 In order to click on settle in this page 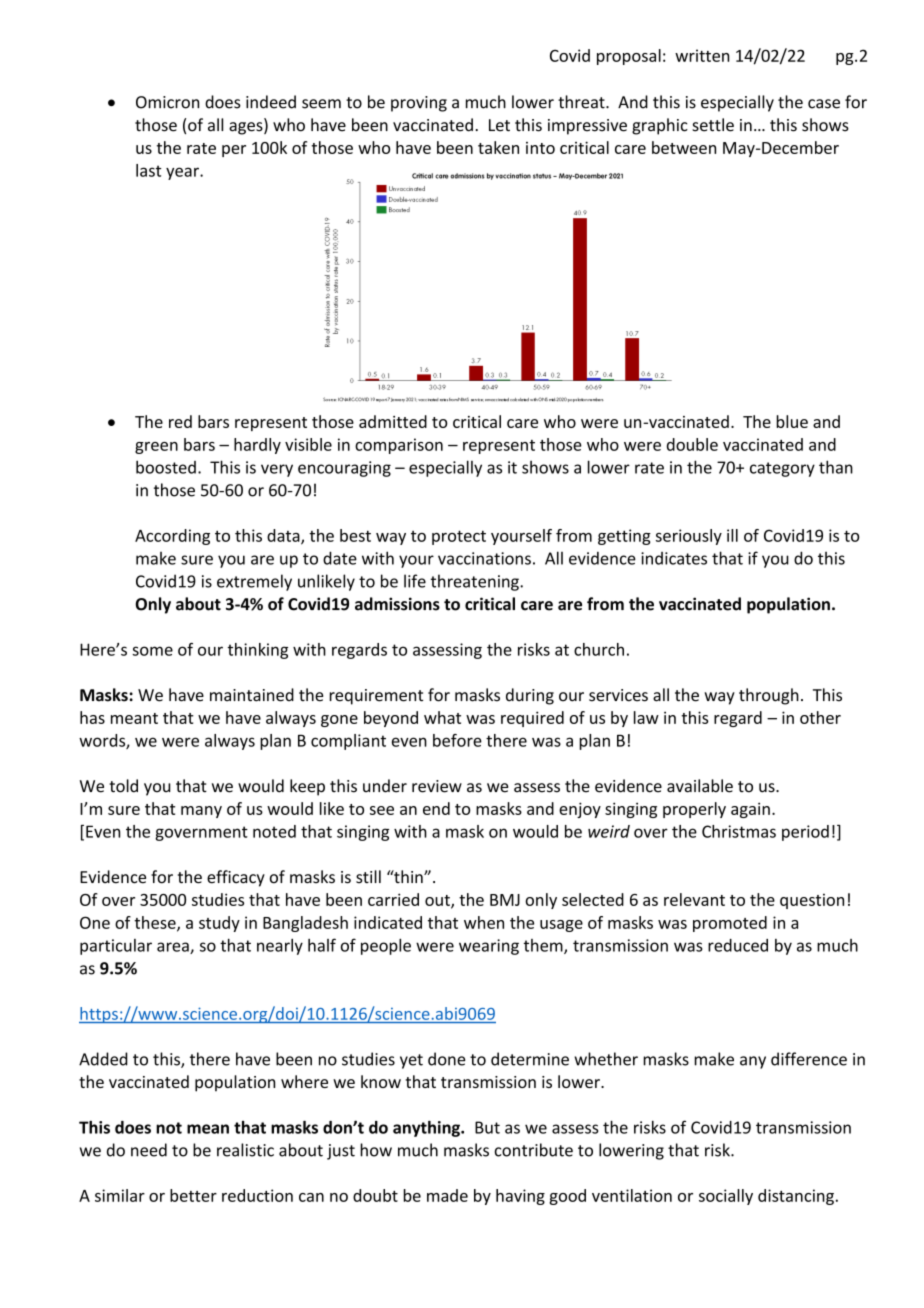, I will do `click(713, 125)`.
